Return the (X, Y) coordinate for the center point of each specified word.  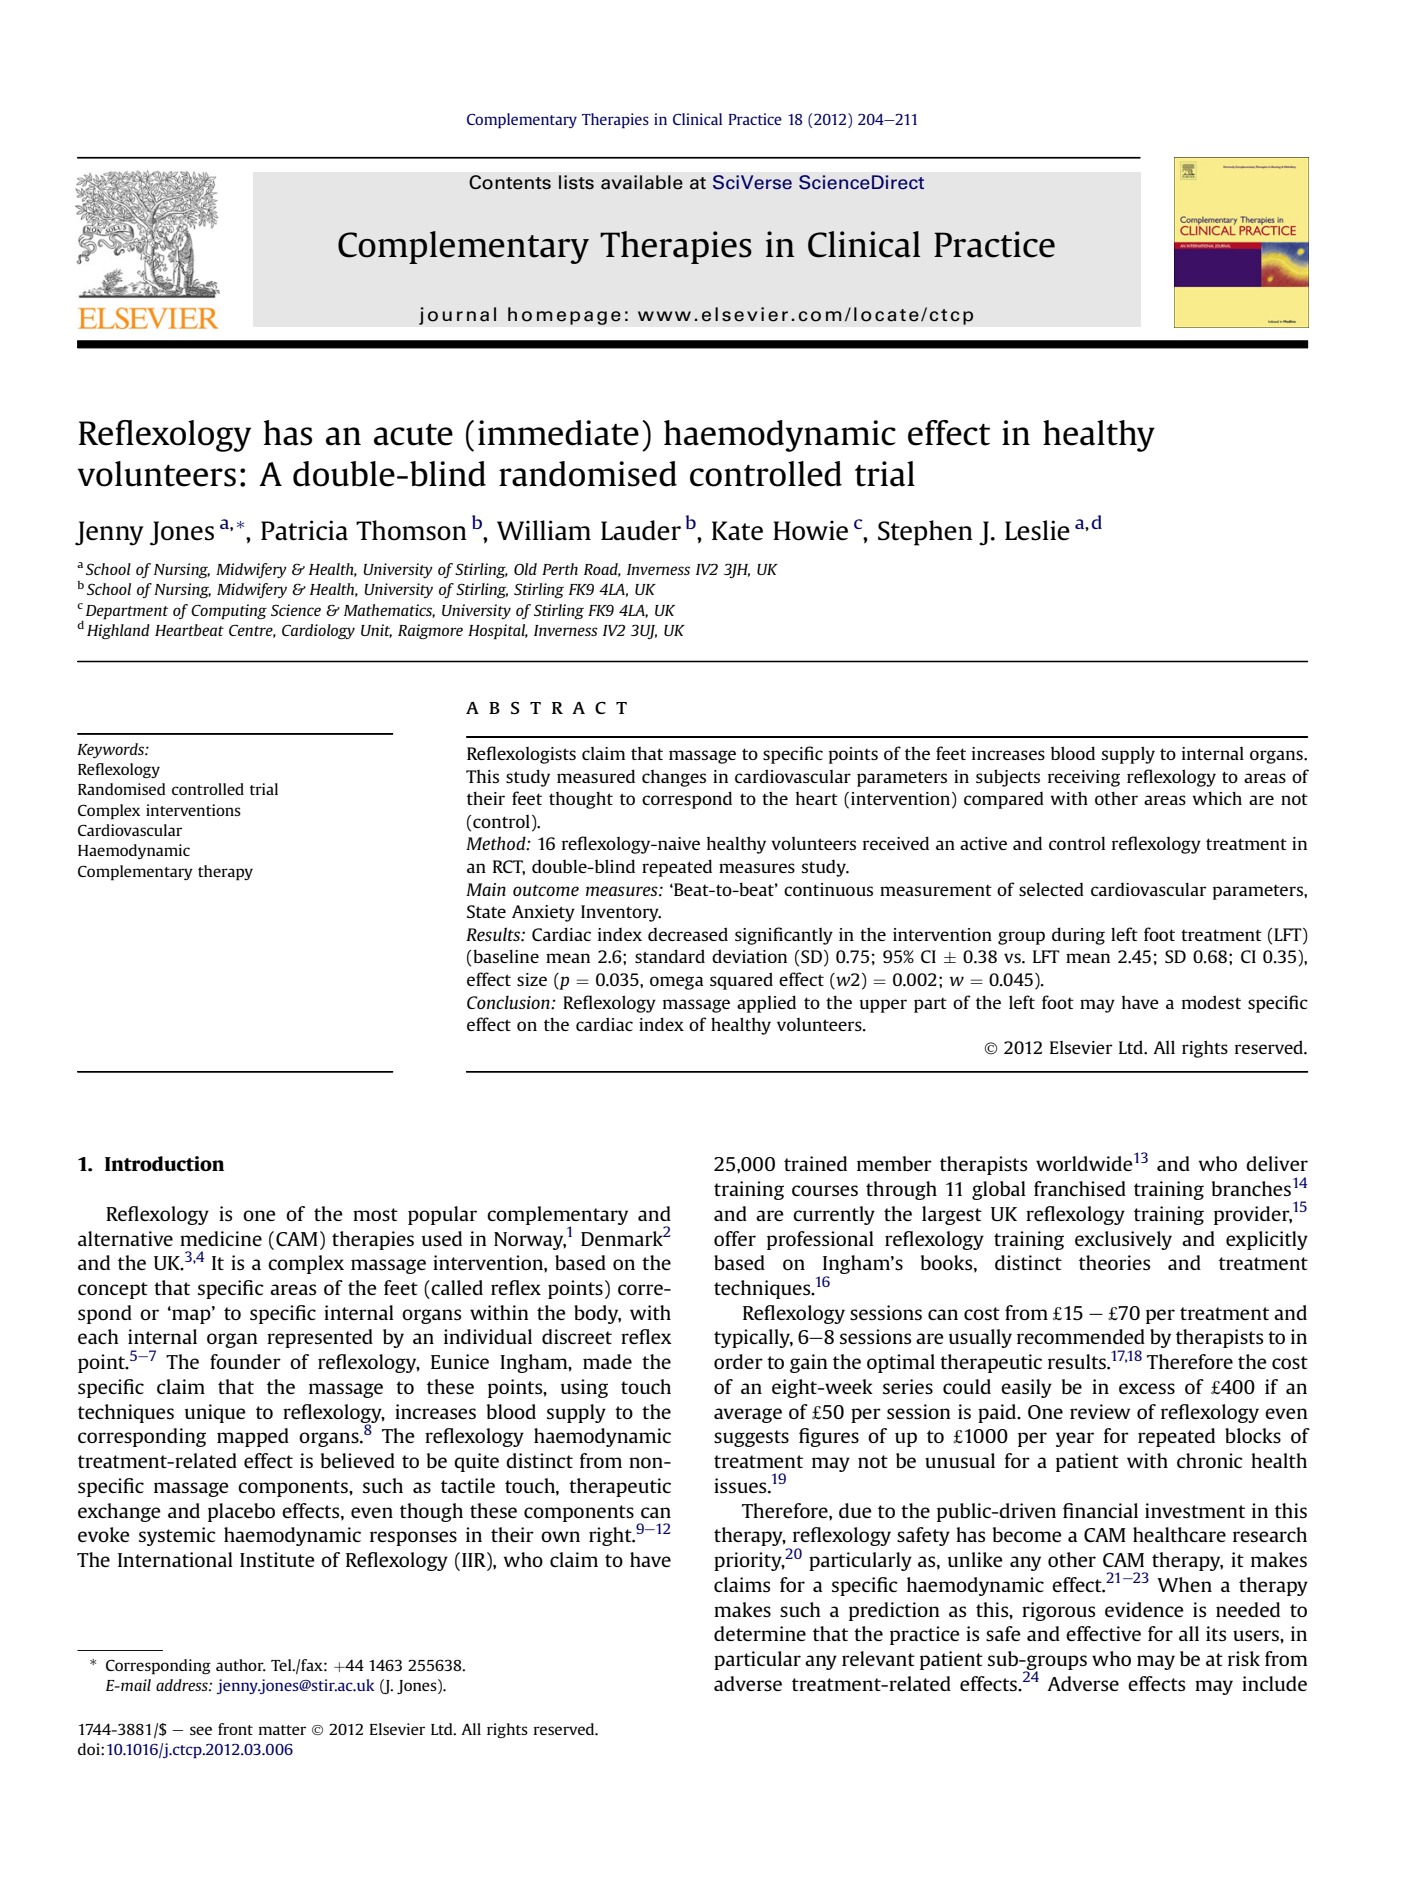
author (241, 1665)
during (1078, 936)
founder (245, 1361)
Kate (737, 531)
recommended (1081, 1336)
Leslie (1037, 530)
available (642, 182)
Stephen (925, 533)
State (486, 911)
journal (457, 316)
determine (760, 1633)
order (738, 1361)
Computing (229, 612)
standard (670, 956)
